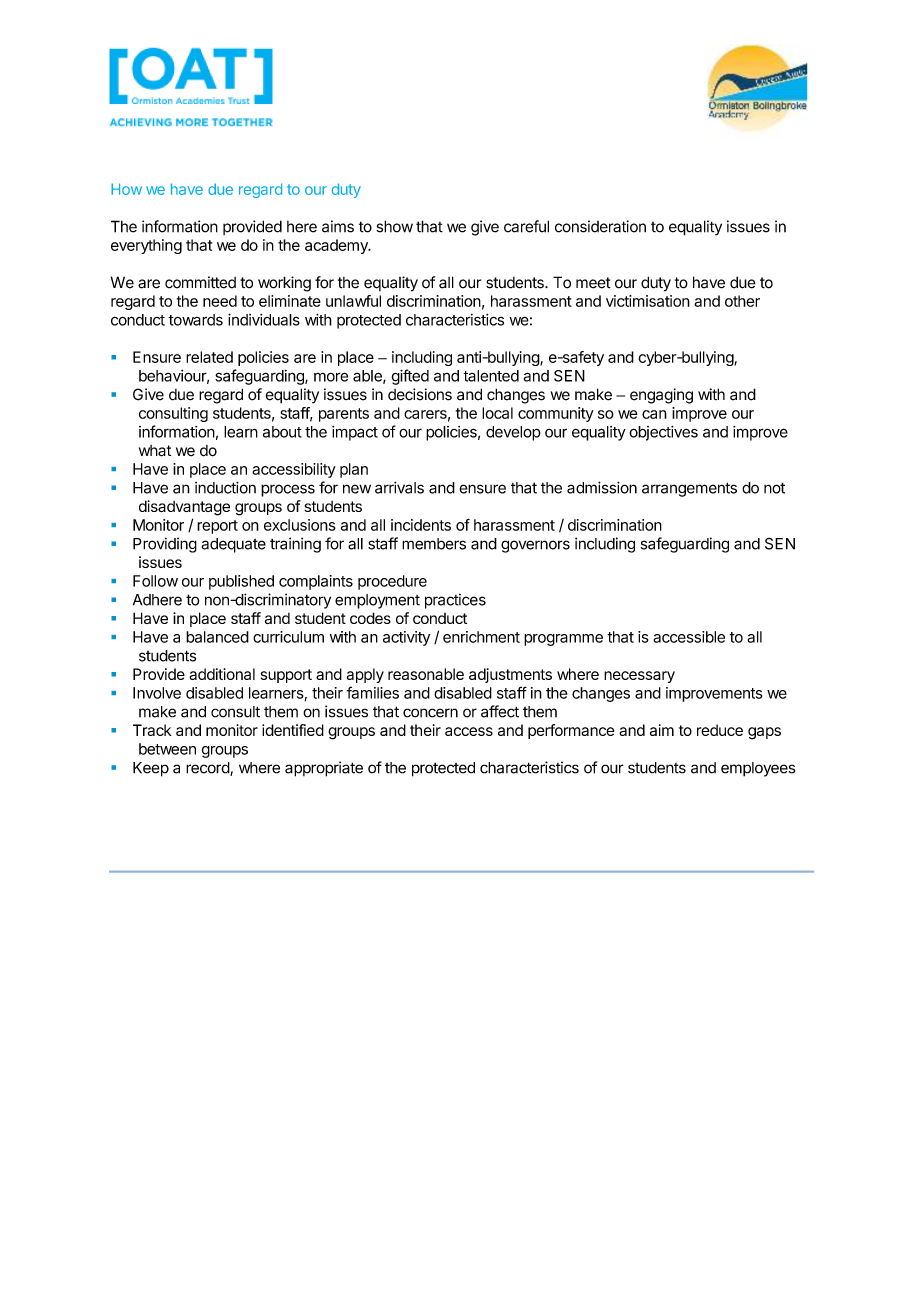 The width and height of the screenshot is (924, 1309). What do you see at coordinates (639, 677) in the screenshot?
I see `necessary` at bounding box center [639, 677].
